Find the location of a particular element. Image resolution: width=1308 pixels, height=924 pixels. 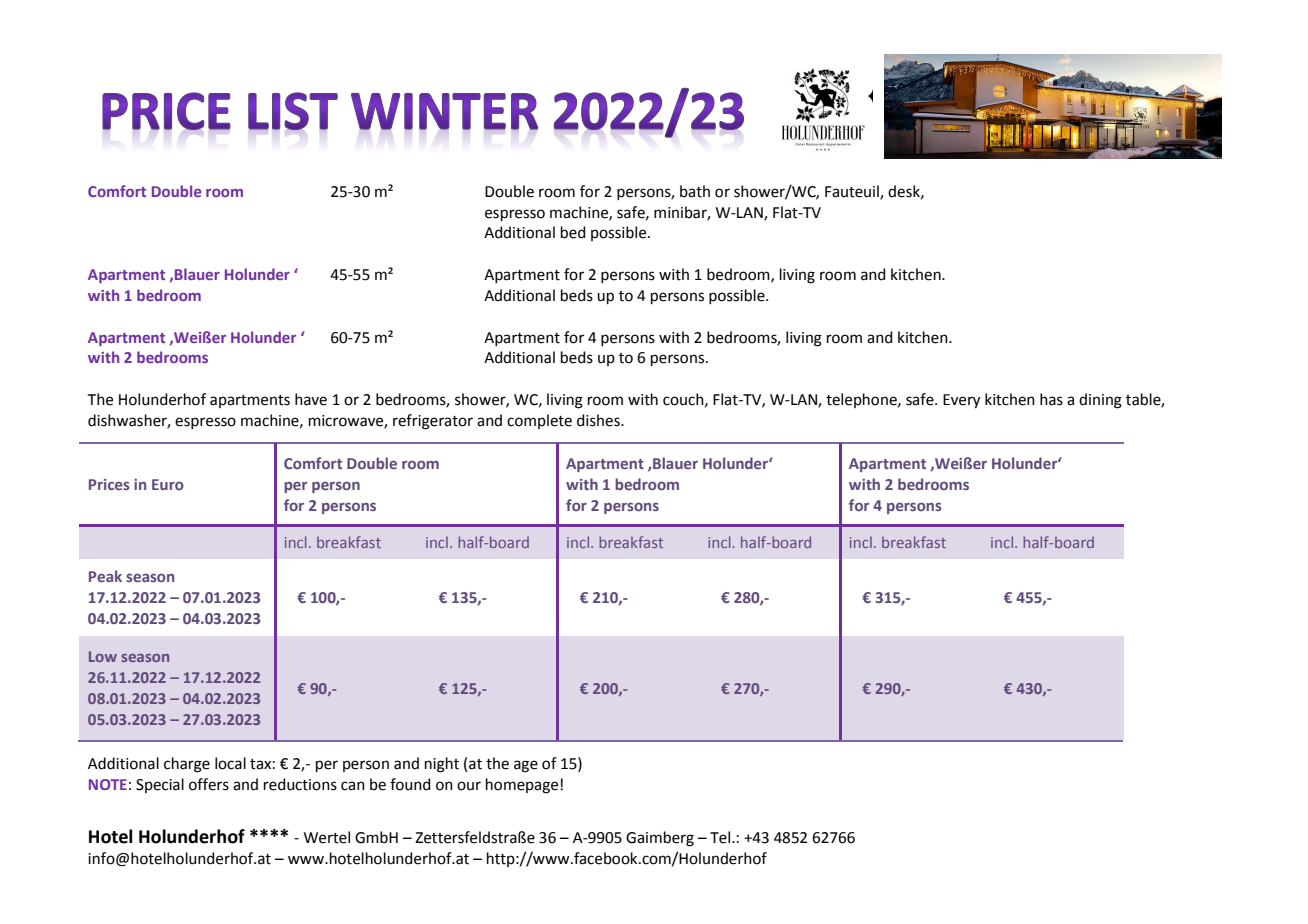

Peak is located at coordinates (105, 576).
